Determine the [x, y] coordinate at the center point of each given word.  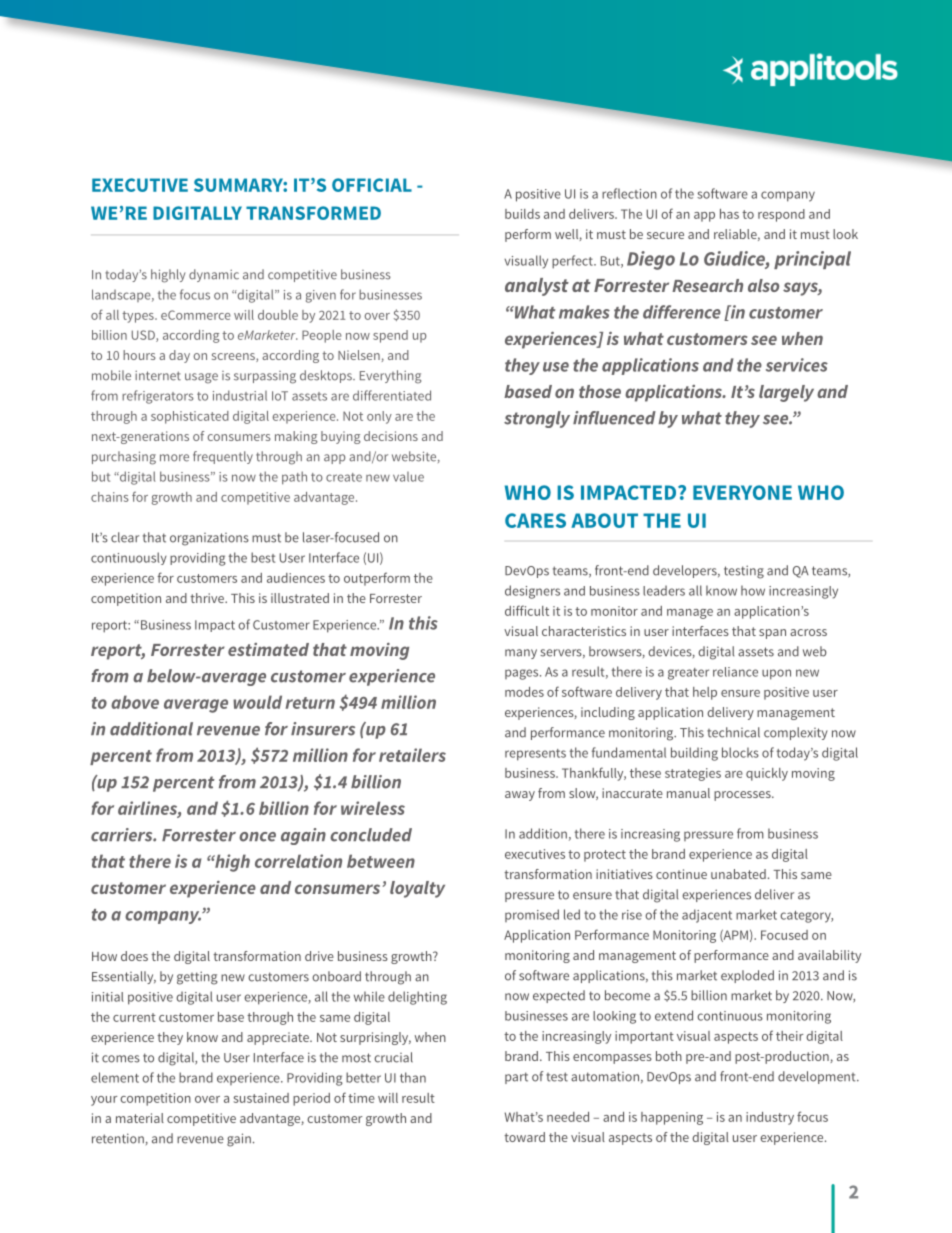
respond [781, 215]
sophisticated [190, 417]
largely [786, 393]
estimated [268, 649]
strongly [537, 419]
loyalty [417, 889]
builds [522, 214]
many [521, 654]
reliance [735, 672]
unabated [738, 874]
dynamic [214, 275]
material [140, 1118]
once [257, 837]
